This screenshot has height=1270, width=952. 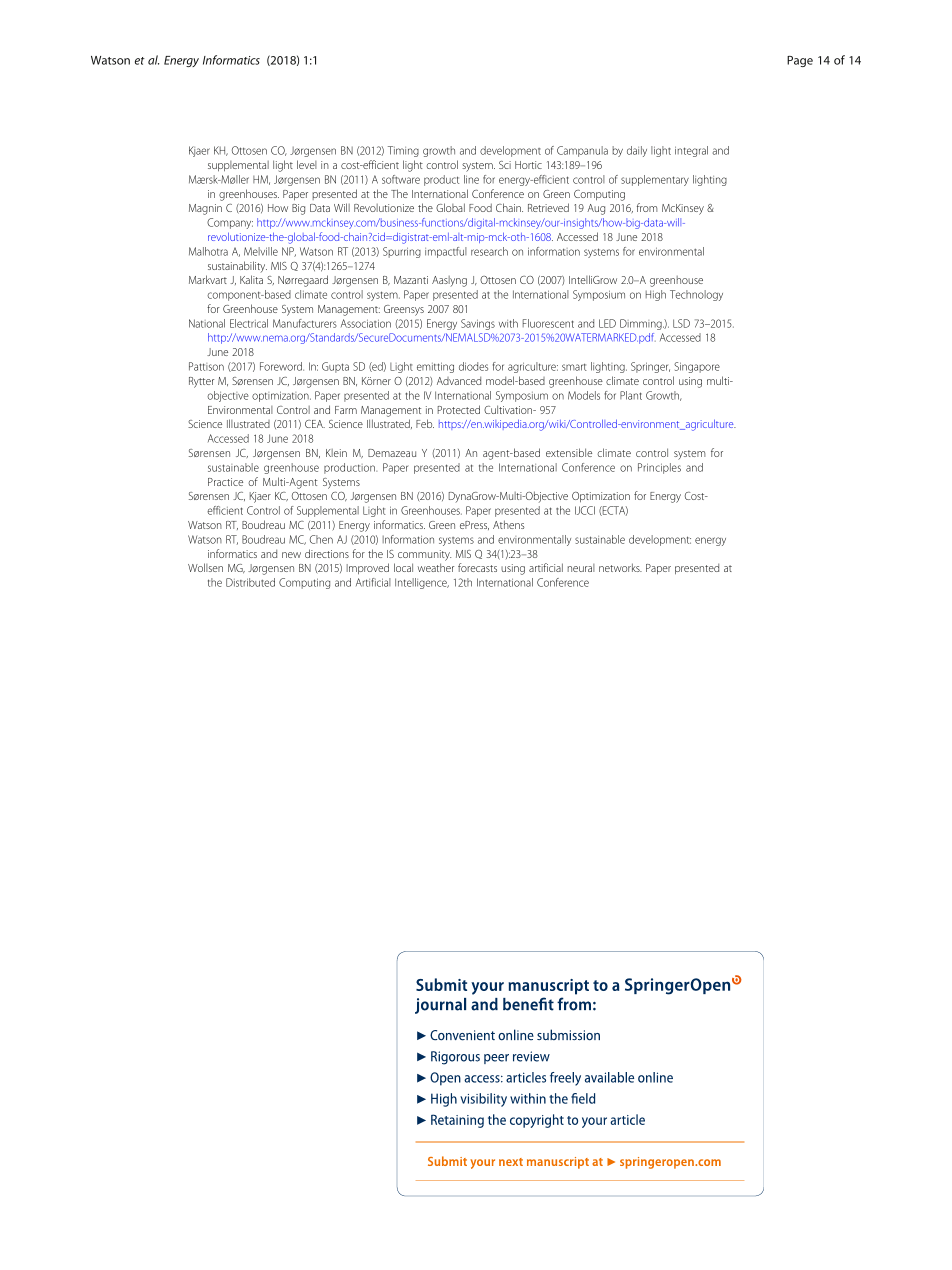 I want to click on Timing, so click(x=403, y=151).
